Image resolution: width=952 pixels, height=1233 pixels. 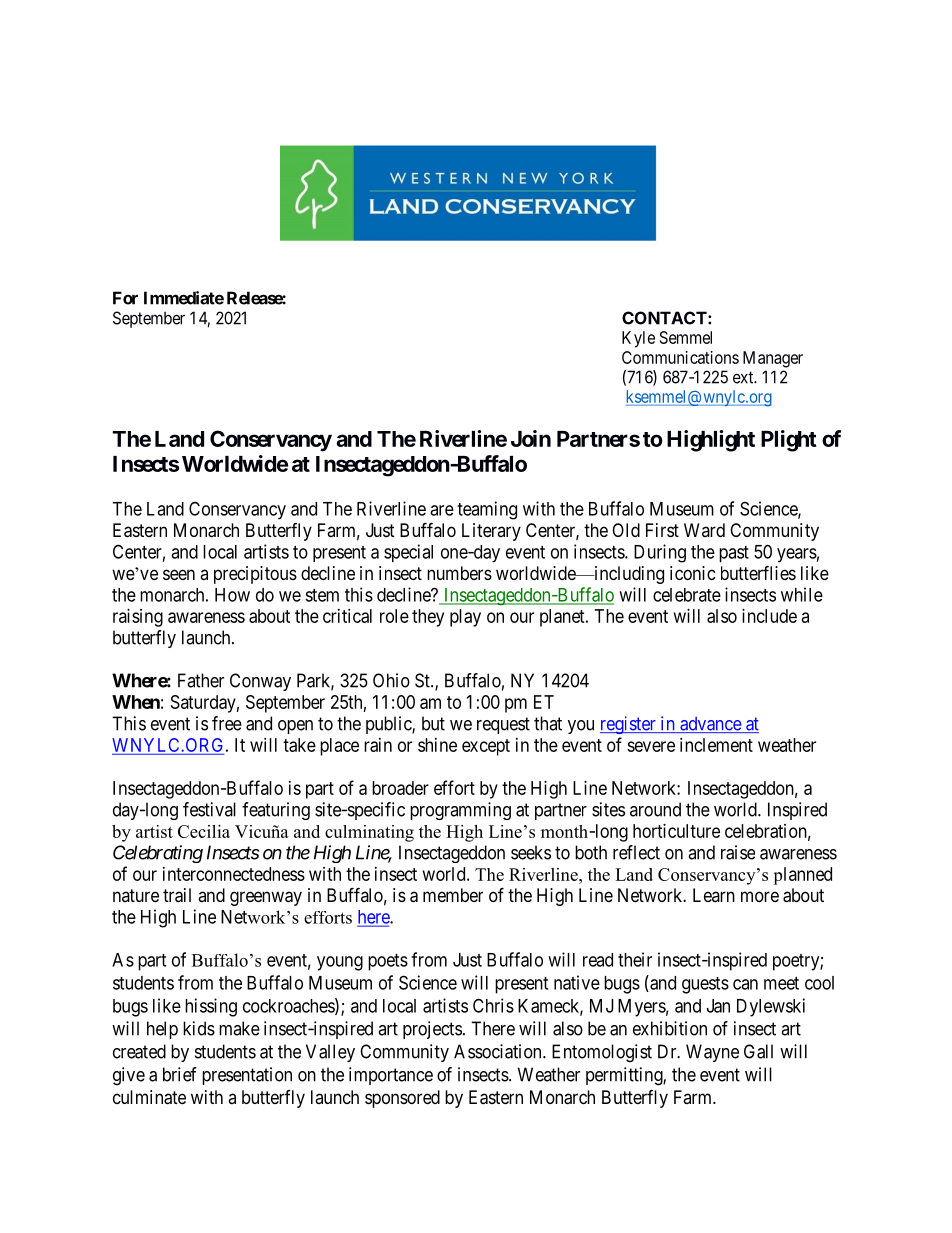 I want to click on request, so click(x=503, y=725).
